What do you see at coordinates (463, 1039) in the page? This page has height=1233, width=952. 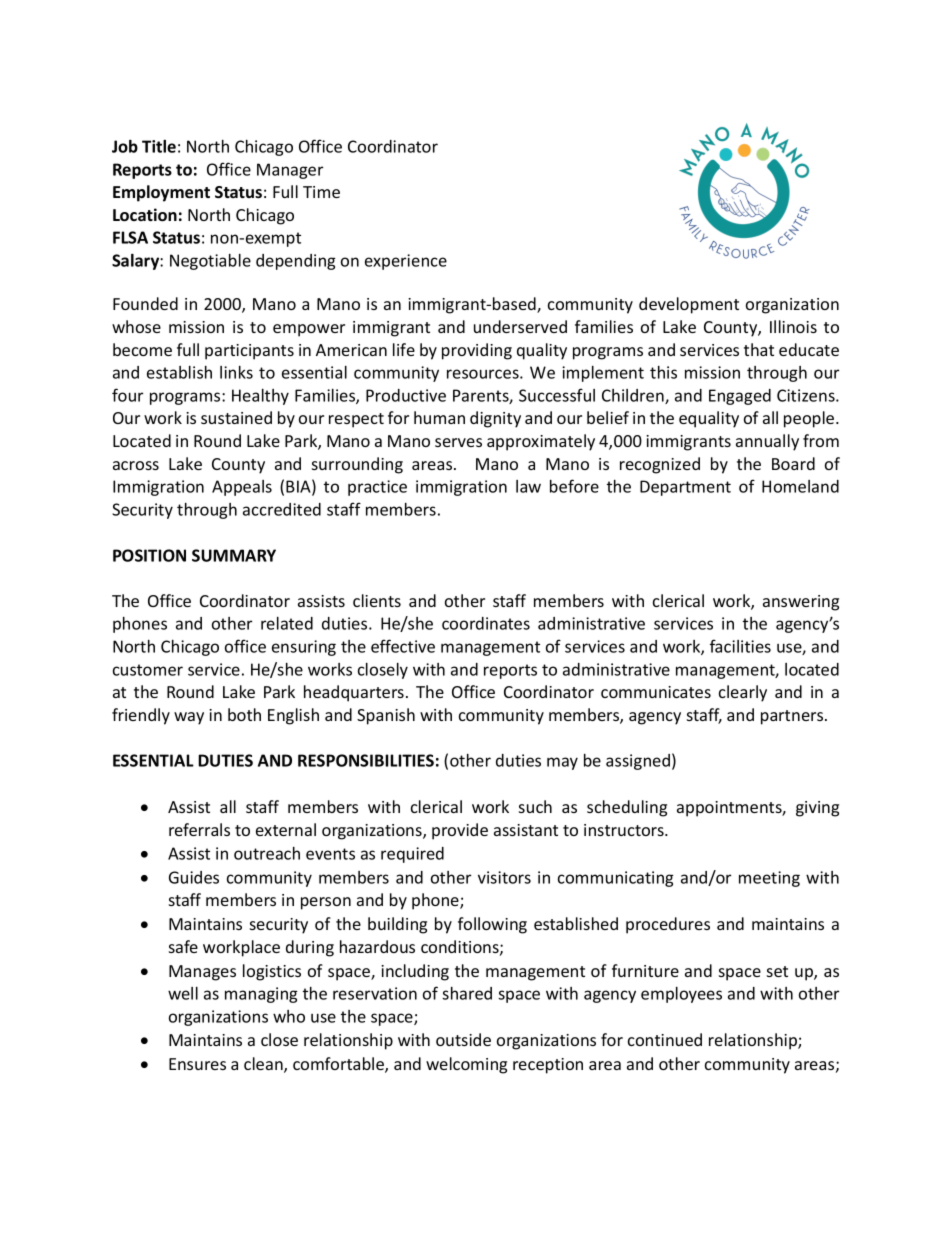 I see `outside` at bounding box center [463, 1039].
